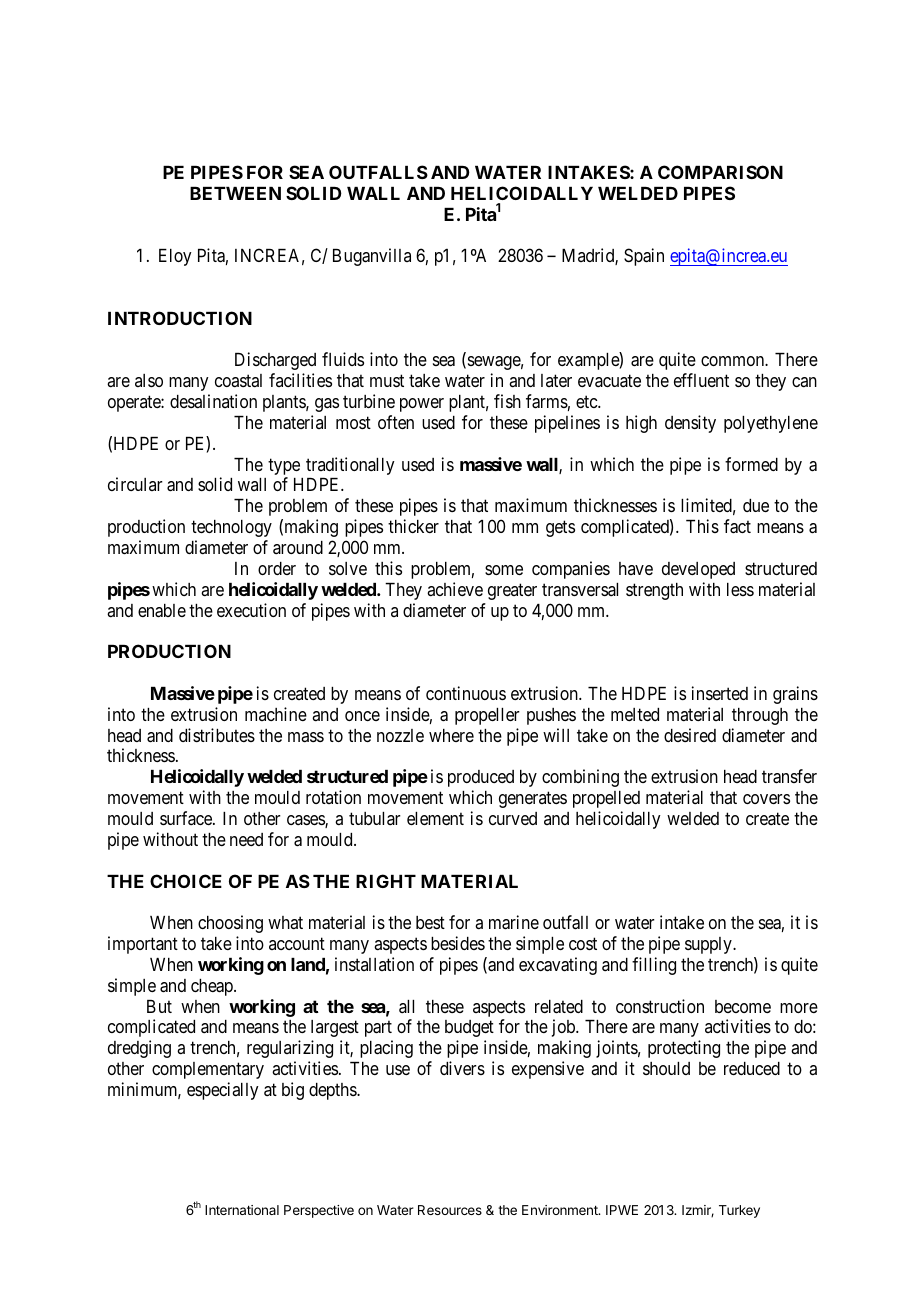  I want to click on International, so click(242, 1210).
